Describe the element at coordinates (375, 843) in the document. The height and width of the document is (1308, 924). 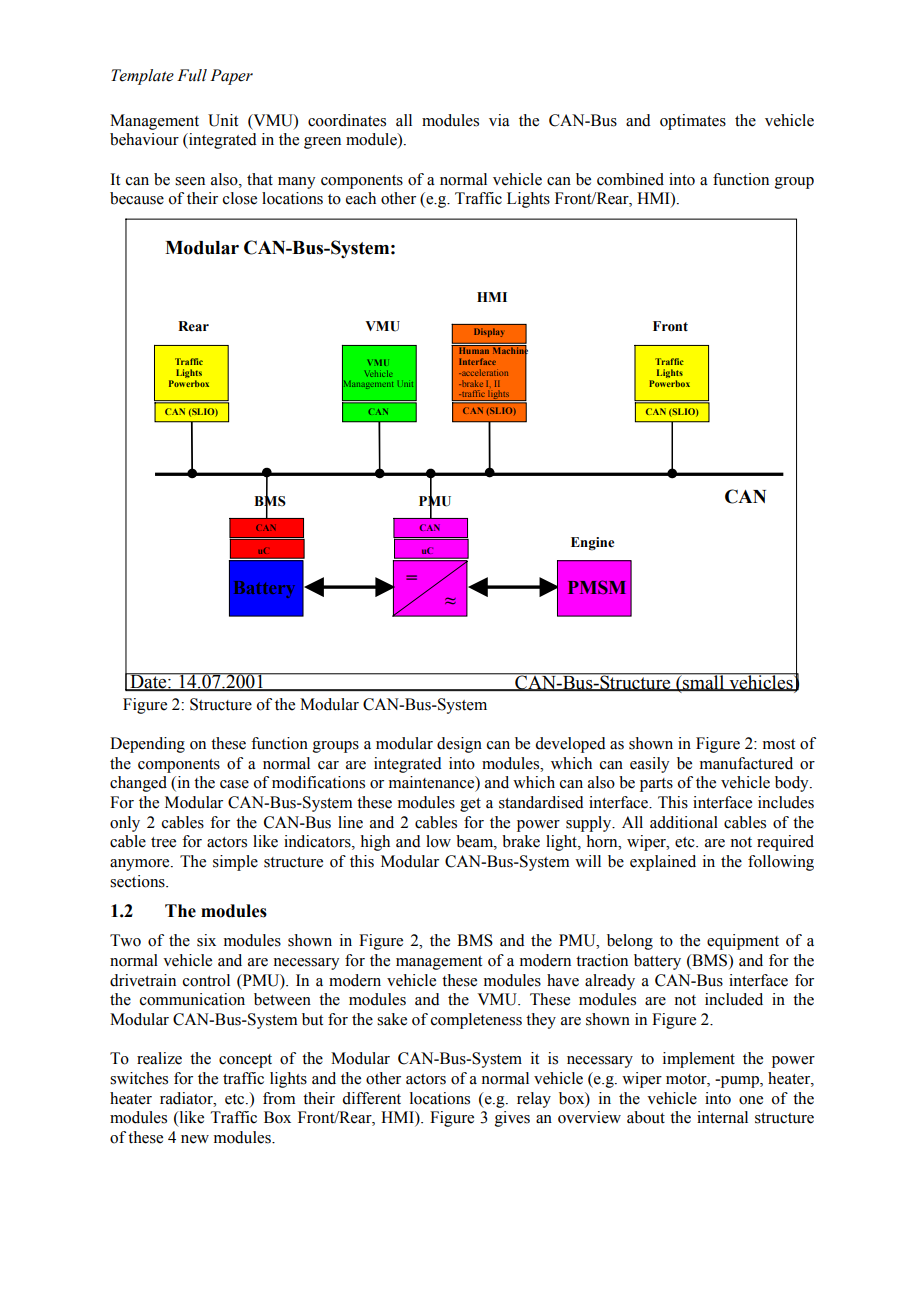
I see `high` at that location.
